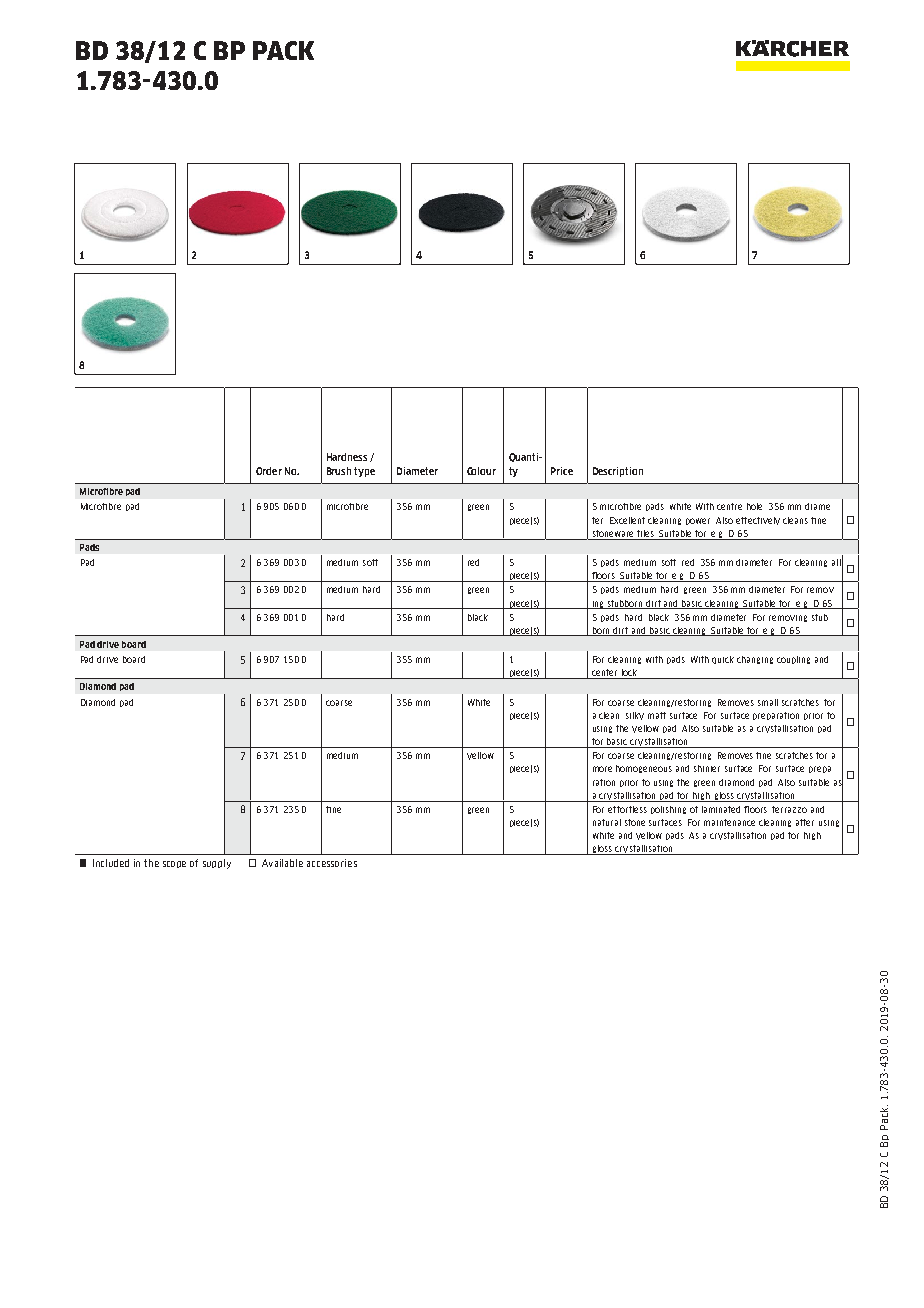  Describe the element at coordinates (729, 506) in the screenshot. I see `centre` at that location.
